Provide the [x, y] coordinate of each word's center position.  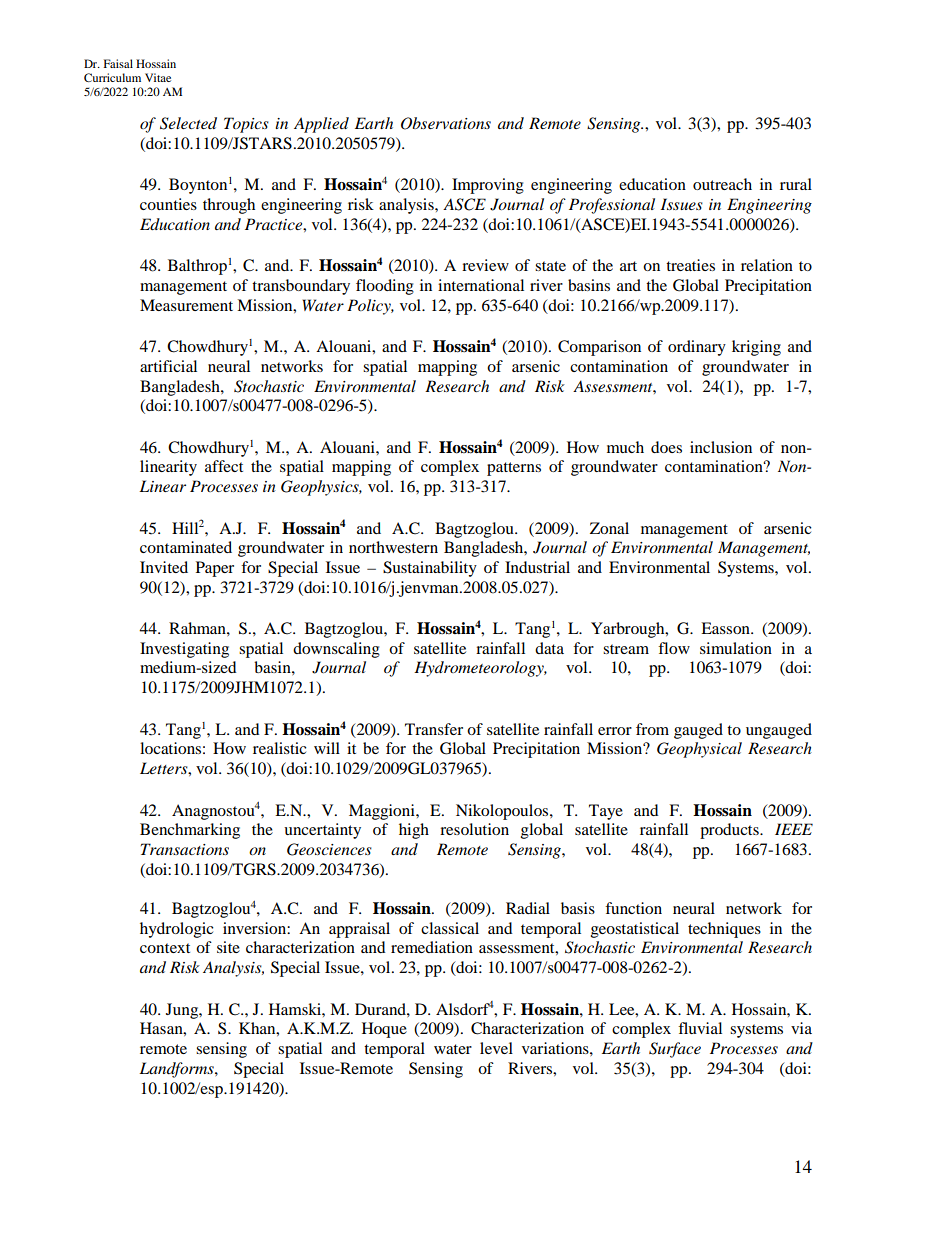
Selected [188, 123]
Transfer [434, 729]
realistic [280, 748]
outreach [722, 184]
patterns [514, 469]
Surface [675, 1050]
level [496, 1048]
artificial [168, 366]
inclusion [721, 447]
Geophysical [699, 750]
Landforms [177, 1070]
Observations [446, 123]
